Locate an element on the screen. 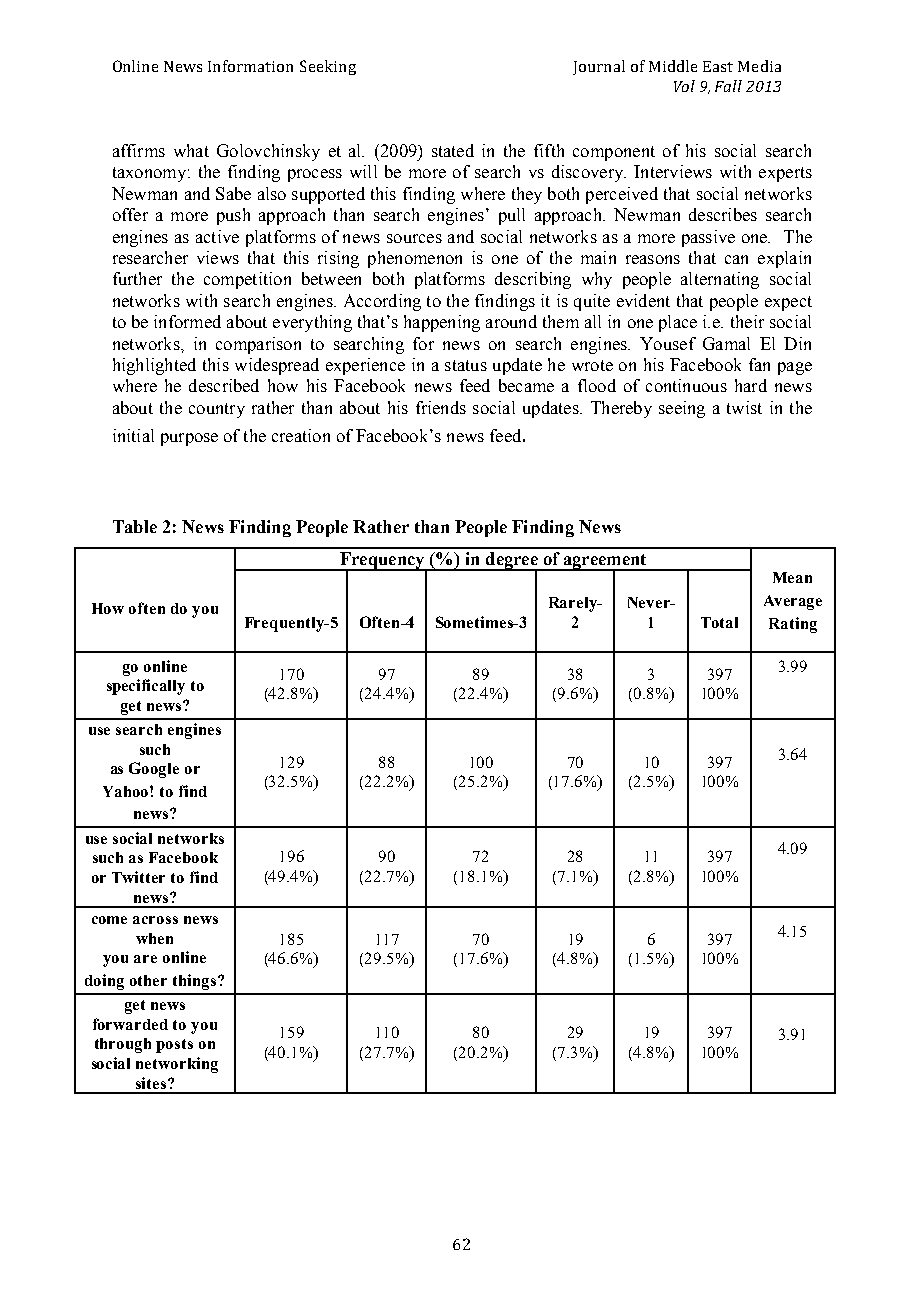 This screenshot has width=924, height=1308. taxonomy is located at coordinates (149, 174).
